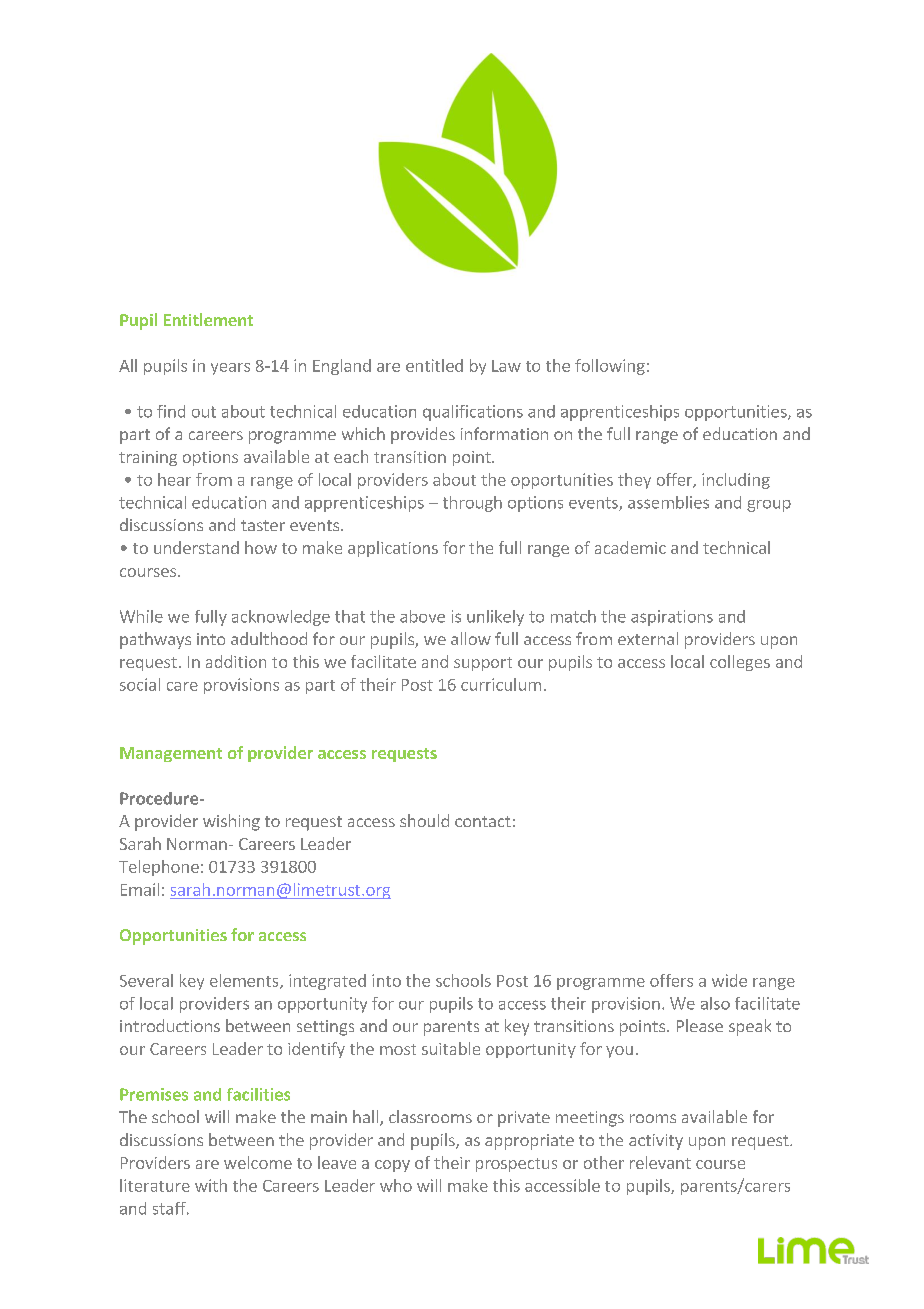  Describe the element at coordinates (610, 367) in the screenshot. I see `following` at that location.
